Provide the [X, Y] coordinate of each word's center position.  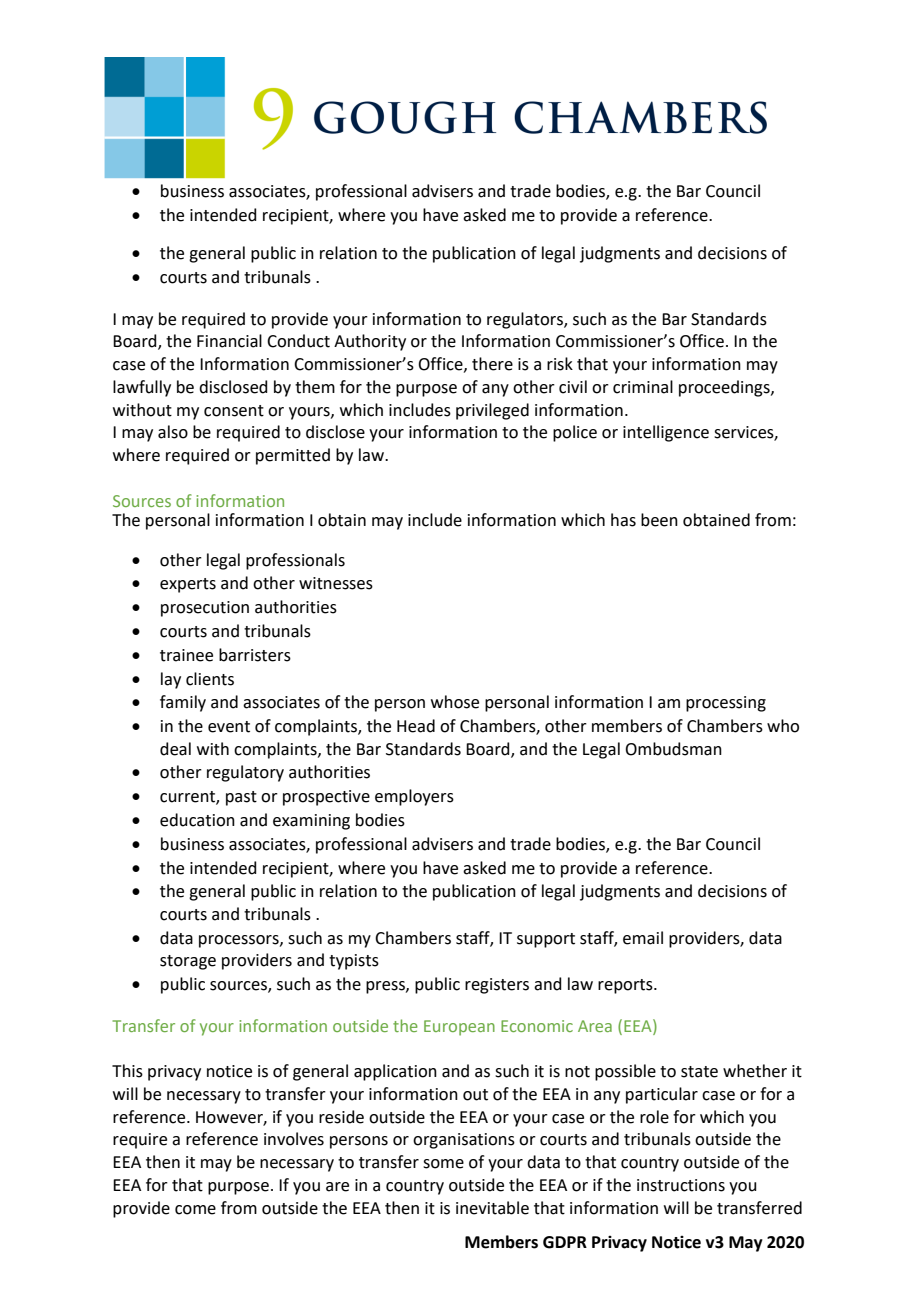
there [492, 364]
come [195, 1210]
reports [626, 986]
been [659, 520]
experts [188, 585]
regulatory [245, 773]
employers [414, 797]
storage [188, 962]
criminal [643, 387]
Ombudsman [673, 749]
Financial [229, 341]
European [459, 1028]
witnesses [336, 583]
